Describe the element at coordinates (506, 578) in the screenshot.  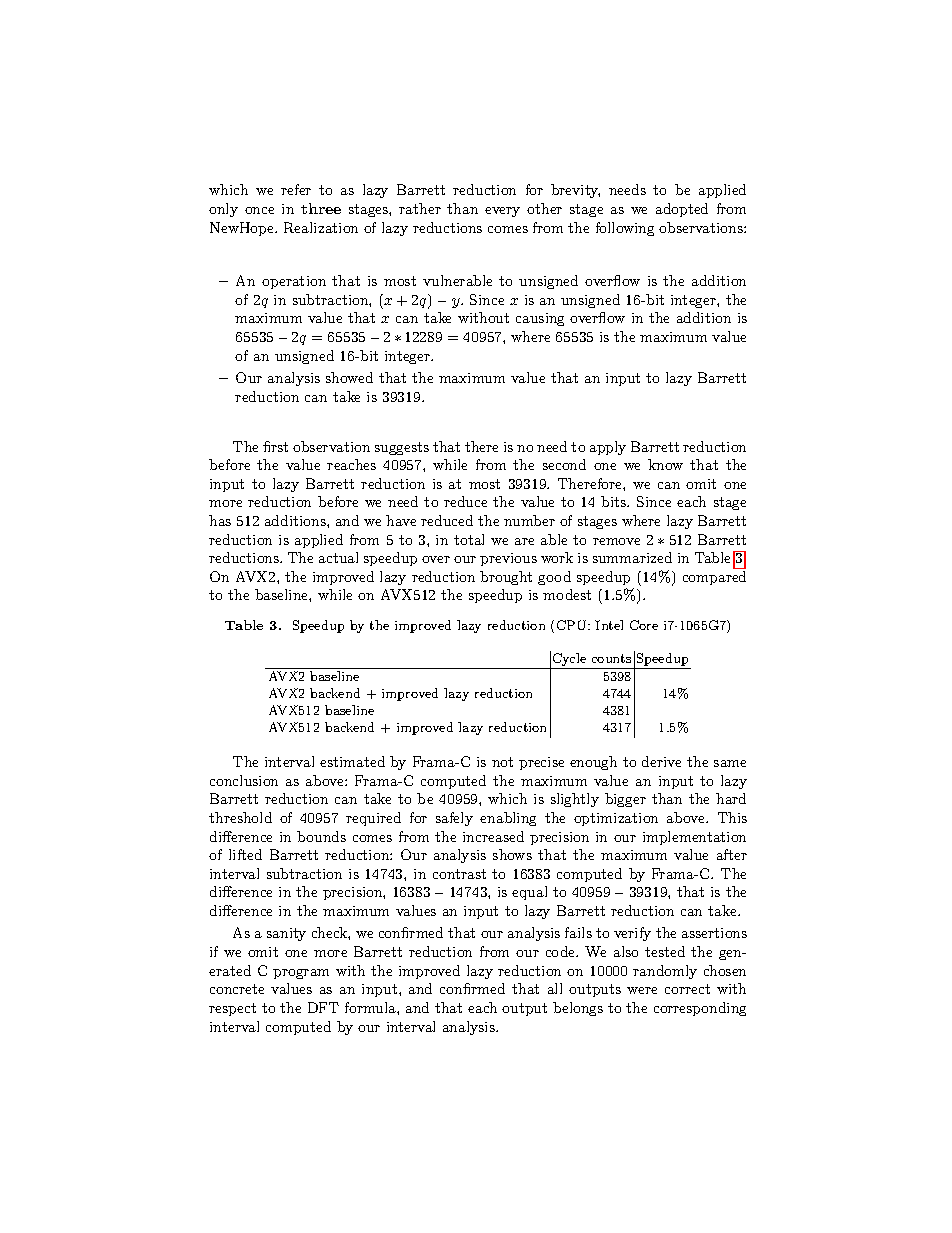
I see `brought` at that location.
